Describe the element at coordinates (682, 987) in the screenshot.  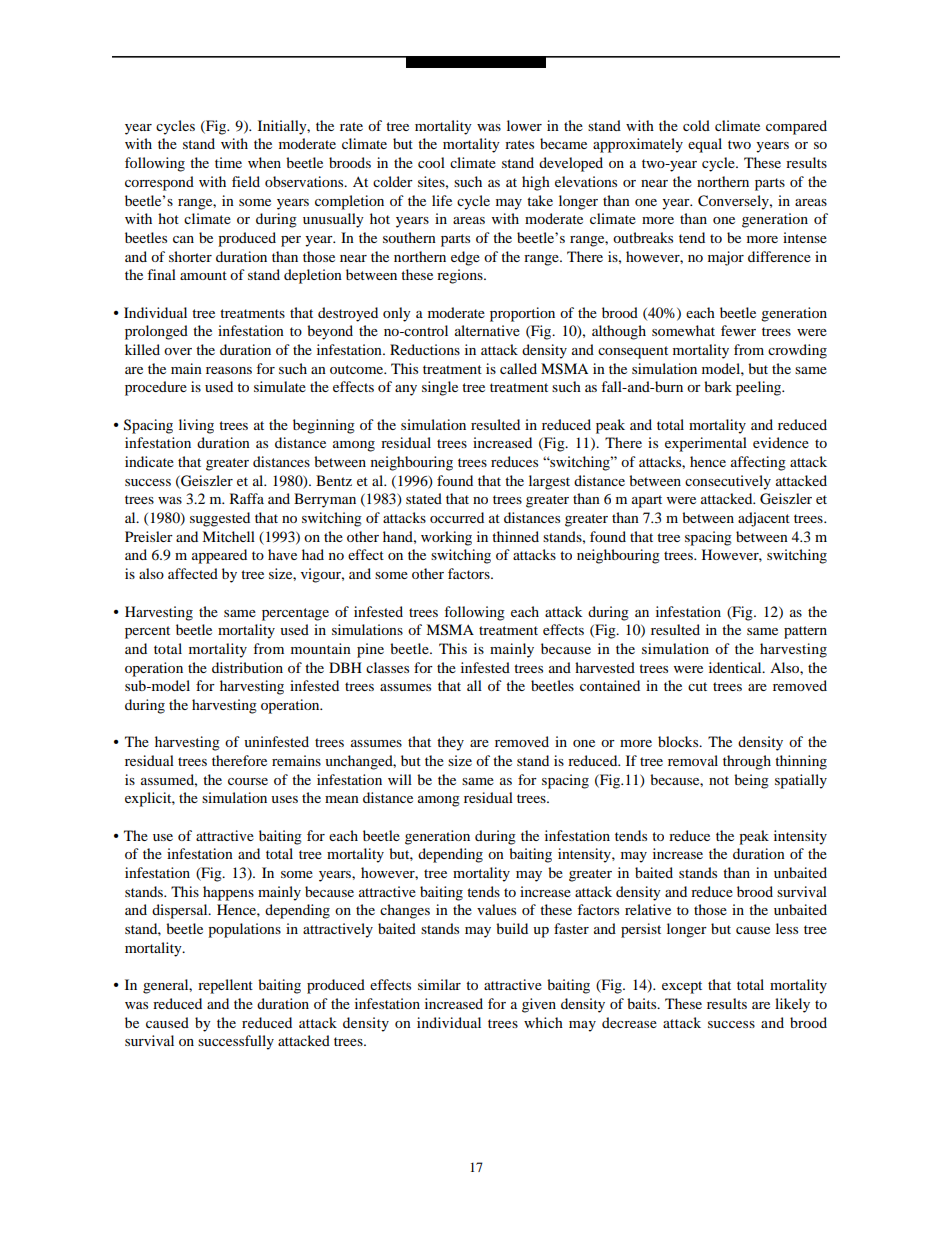
I see `except` at that location.
